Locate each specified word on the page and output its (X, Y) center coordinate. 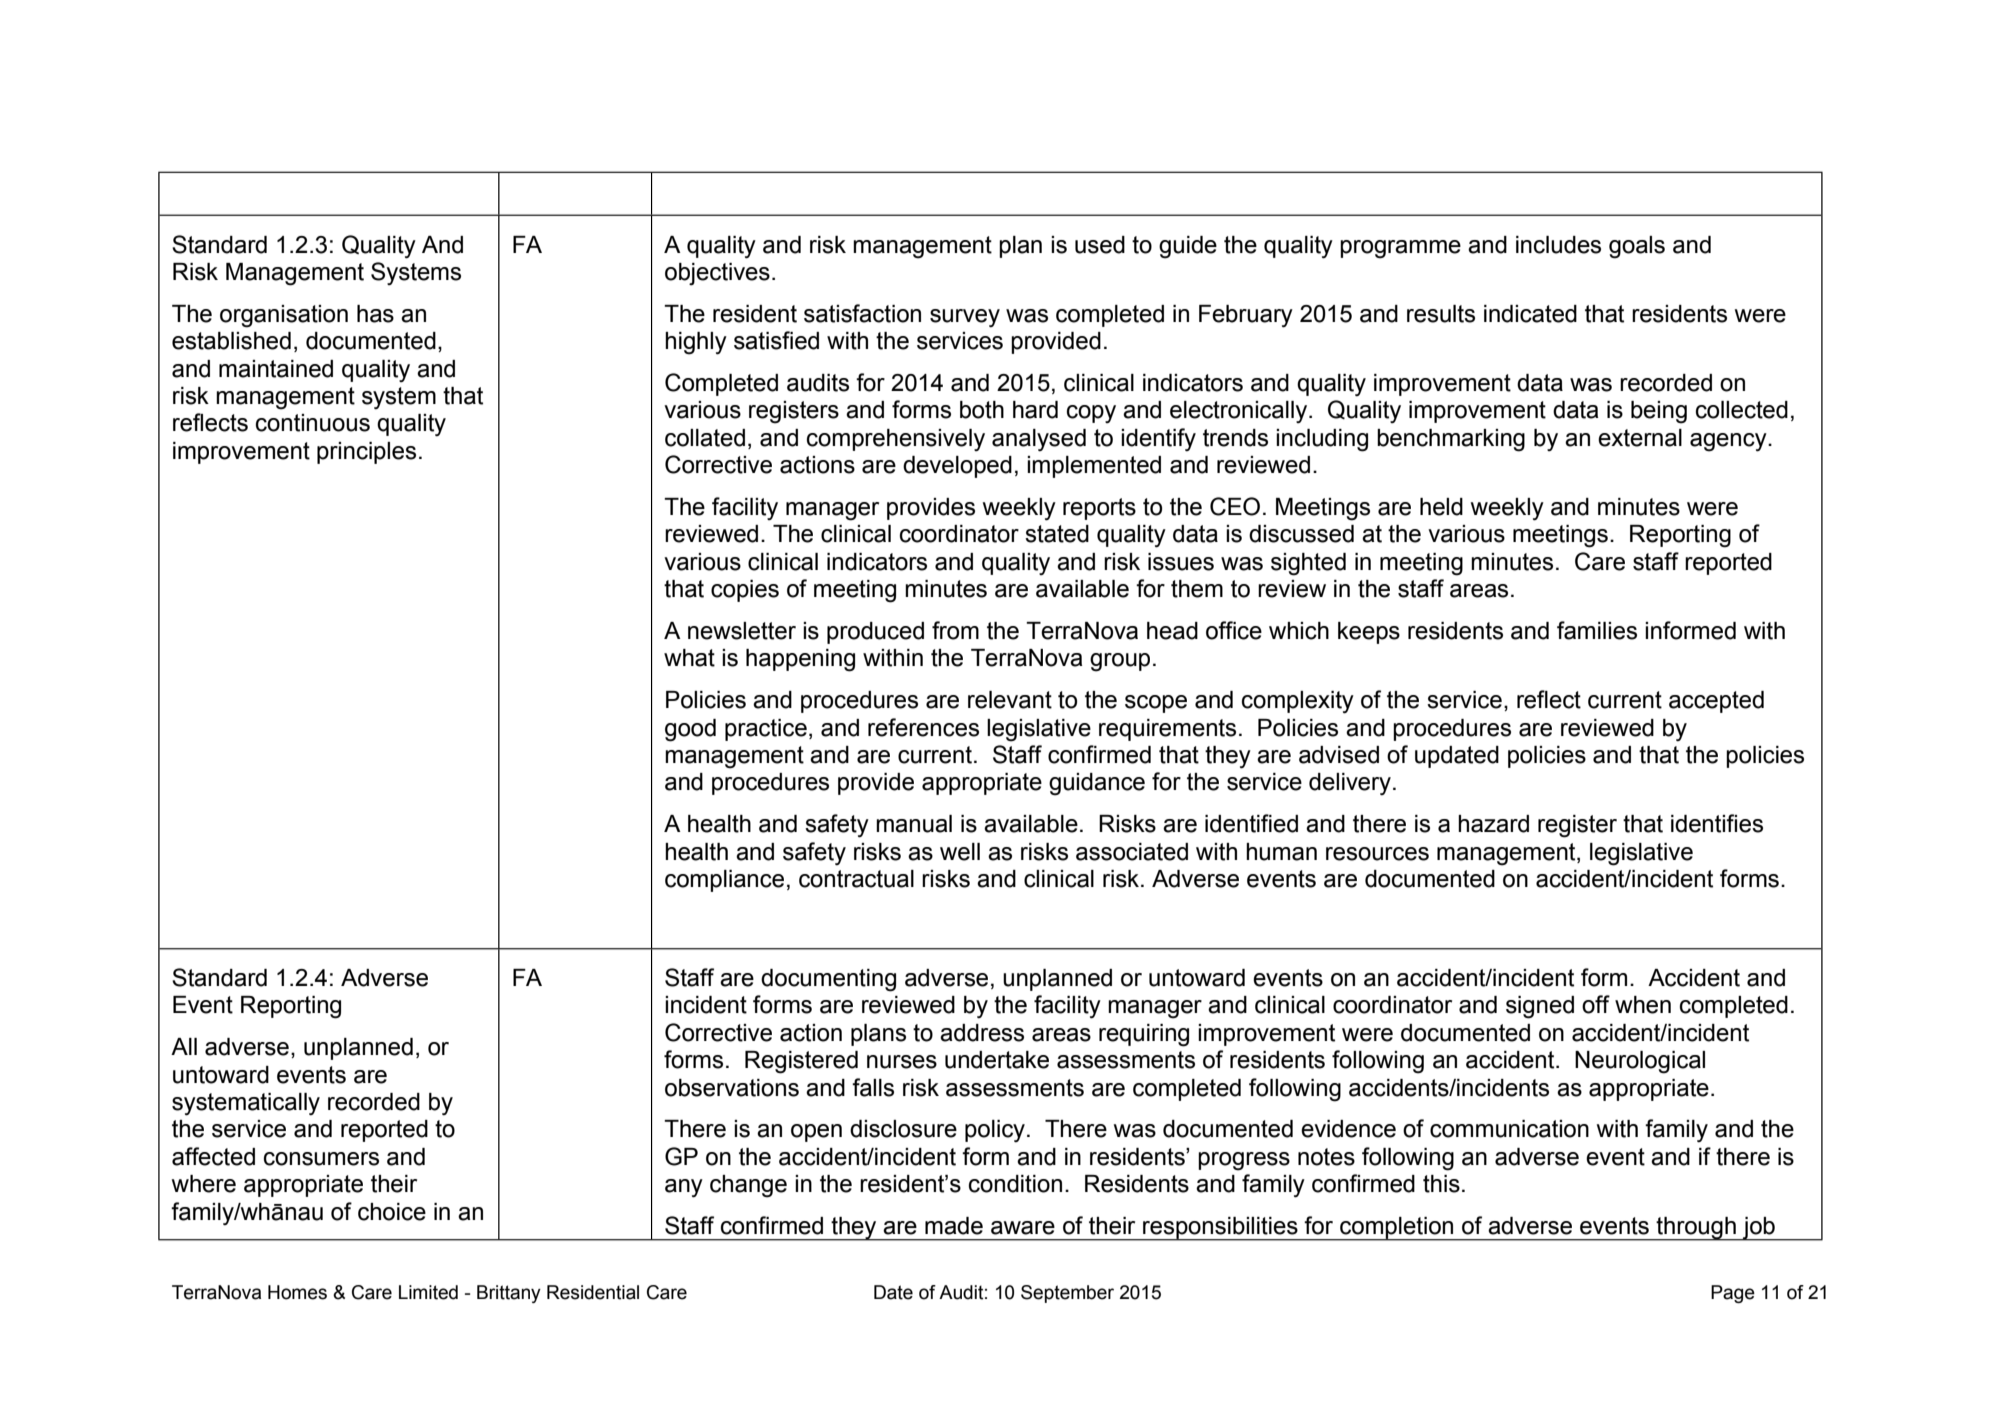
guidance (1097, 784)
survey (965, 318)
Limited (428, 1292)
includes (1558, 245)
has (375, 314)
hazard (1493, 824)
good (690, 730)
